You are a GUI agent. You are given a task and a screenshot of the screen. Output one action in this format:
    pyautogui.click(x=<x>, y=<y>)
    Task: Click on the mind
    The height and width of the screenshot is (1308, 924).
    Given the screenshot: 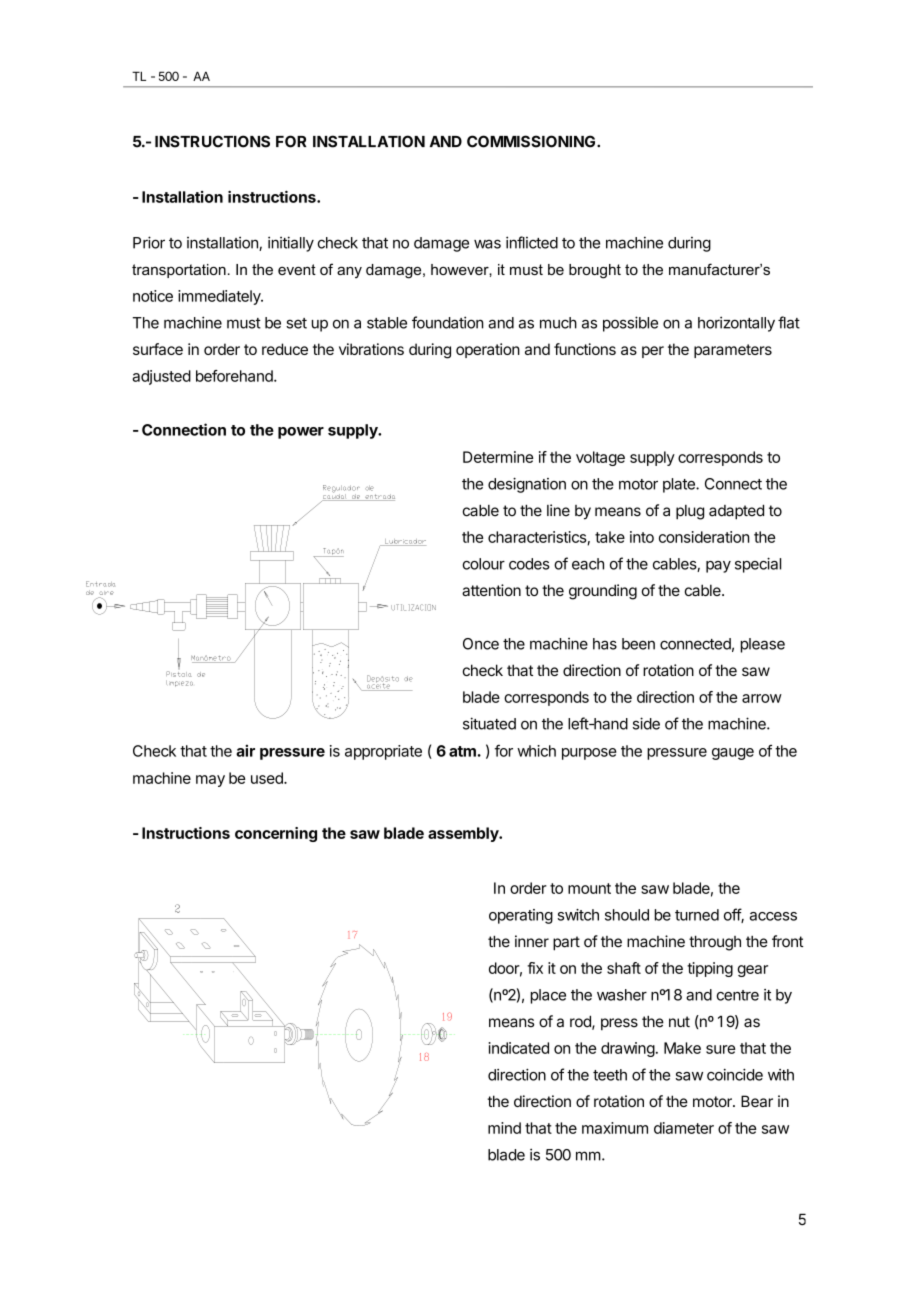 What is the action you would take?
    pyautogui.click(x=504, y=1128)
